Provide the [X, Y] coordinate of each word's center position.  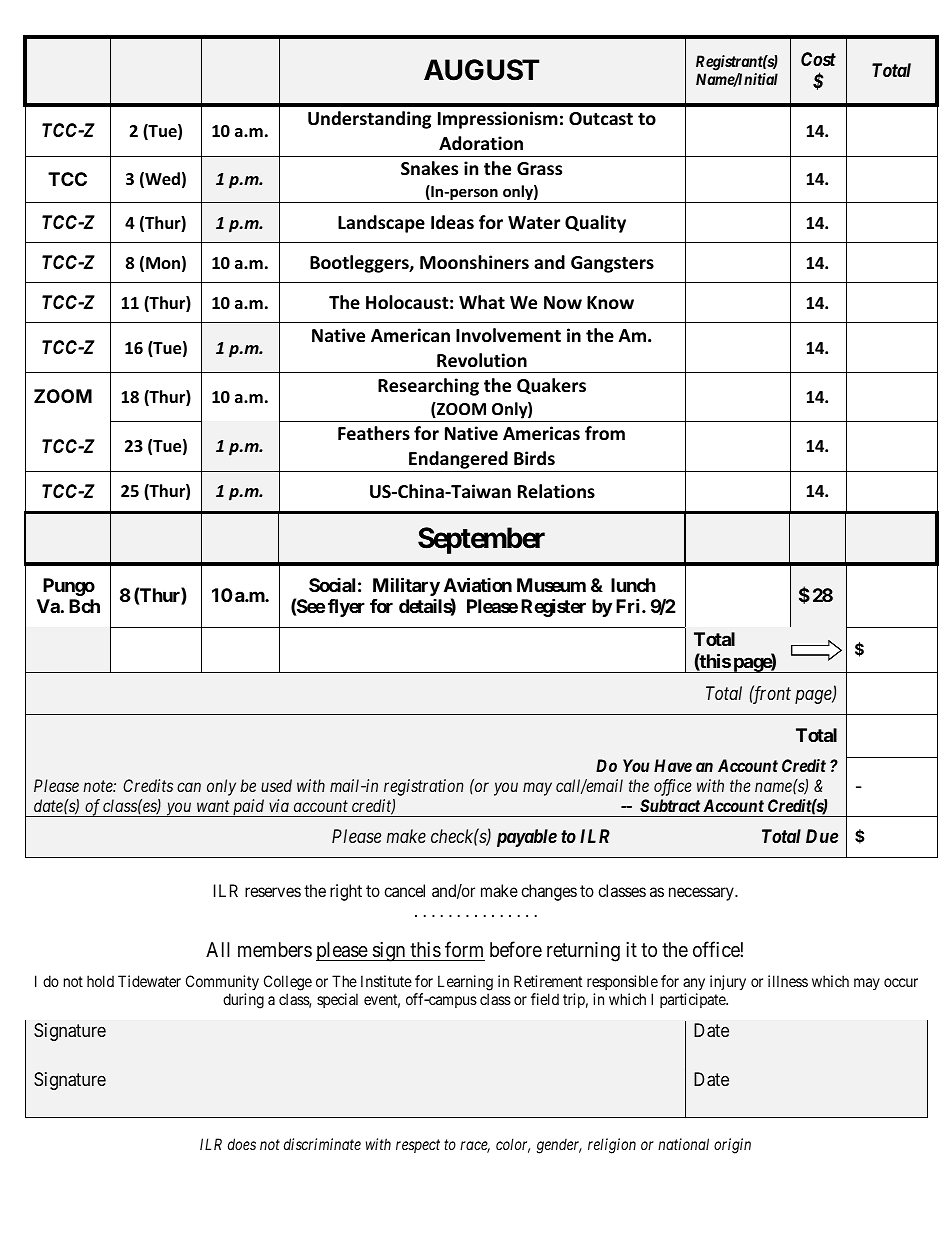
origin [732, 1146]
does [242, 1144]
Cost [818, 59]
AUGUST [481, 70]
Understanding [369, 120]
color [513, 1145]
